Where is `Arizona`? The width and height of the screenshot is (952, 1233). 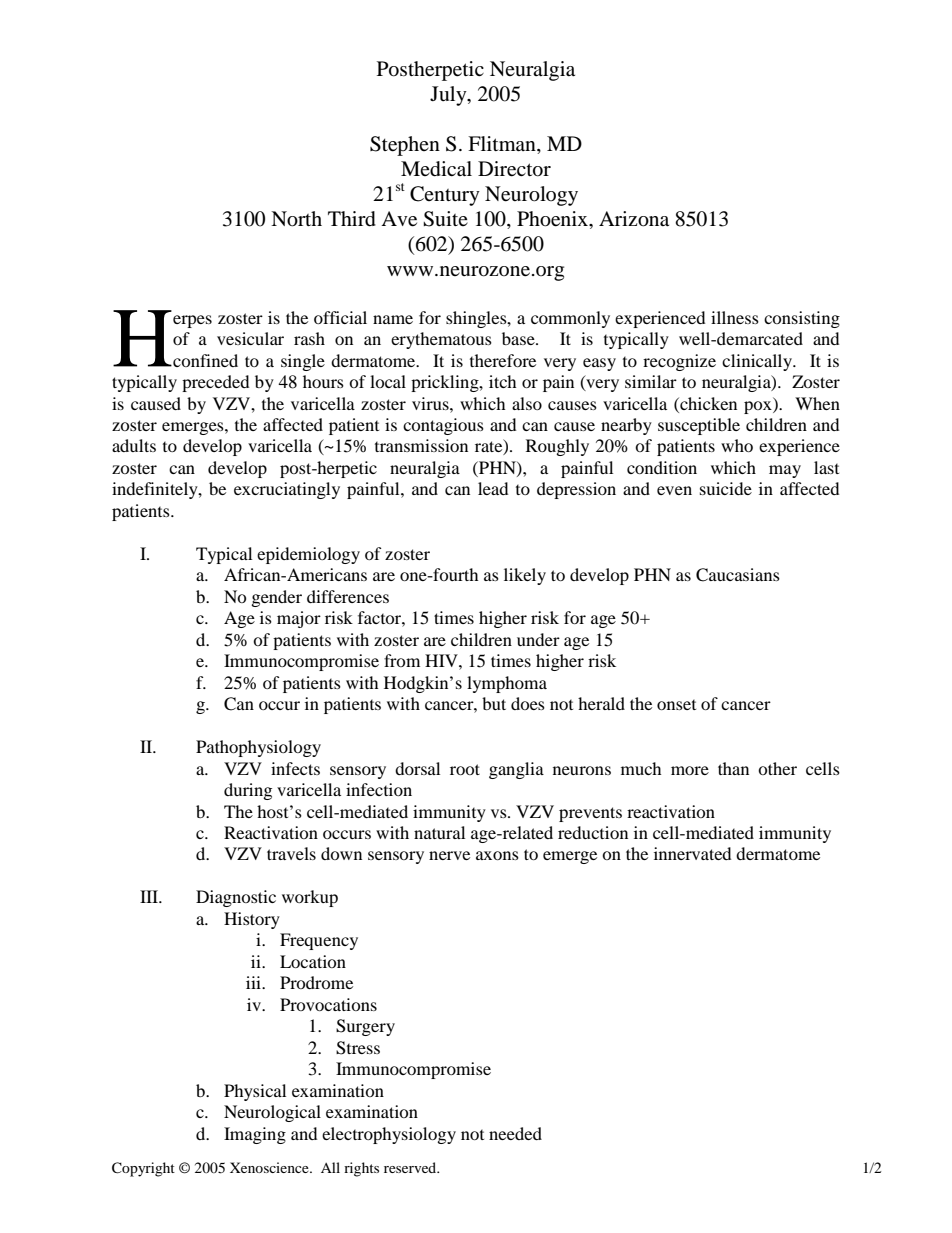 Arizona is located at coordinates (634, 219).
